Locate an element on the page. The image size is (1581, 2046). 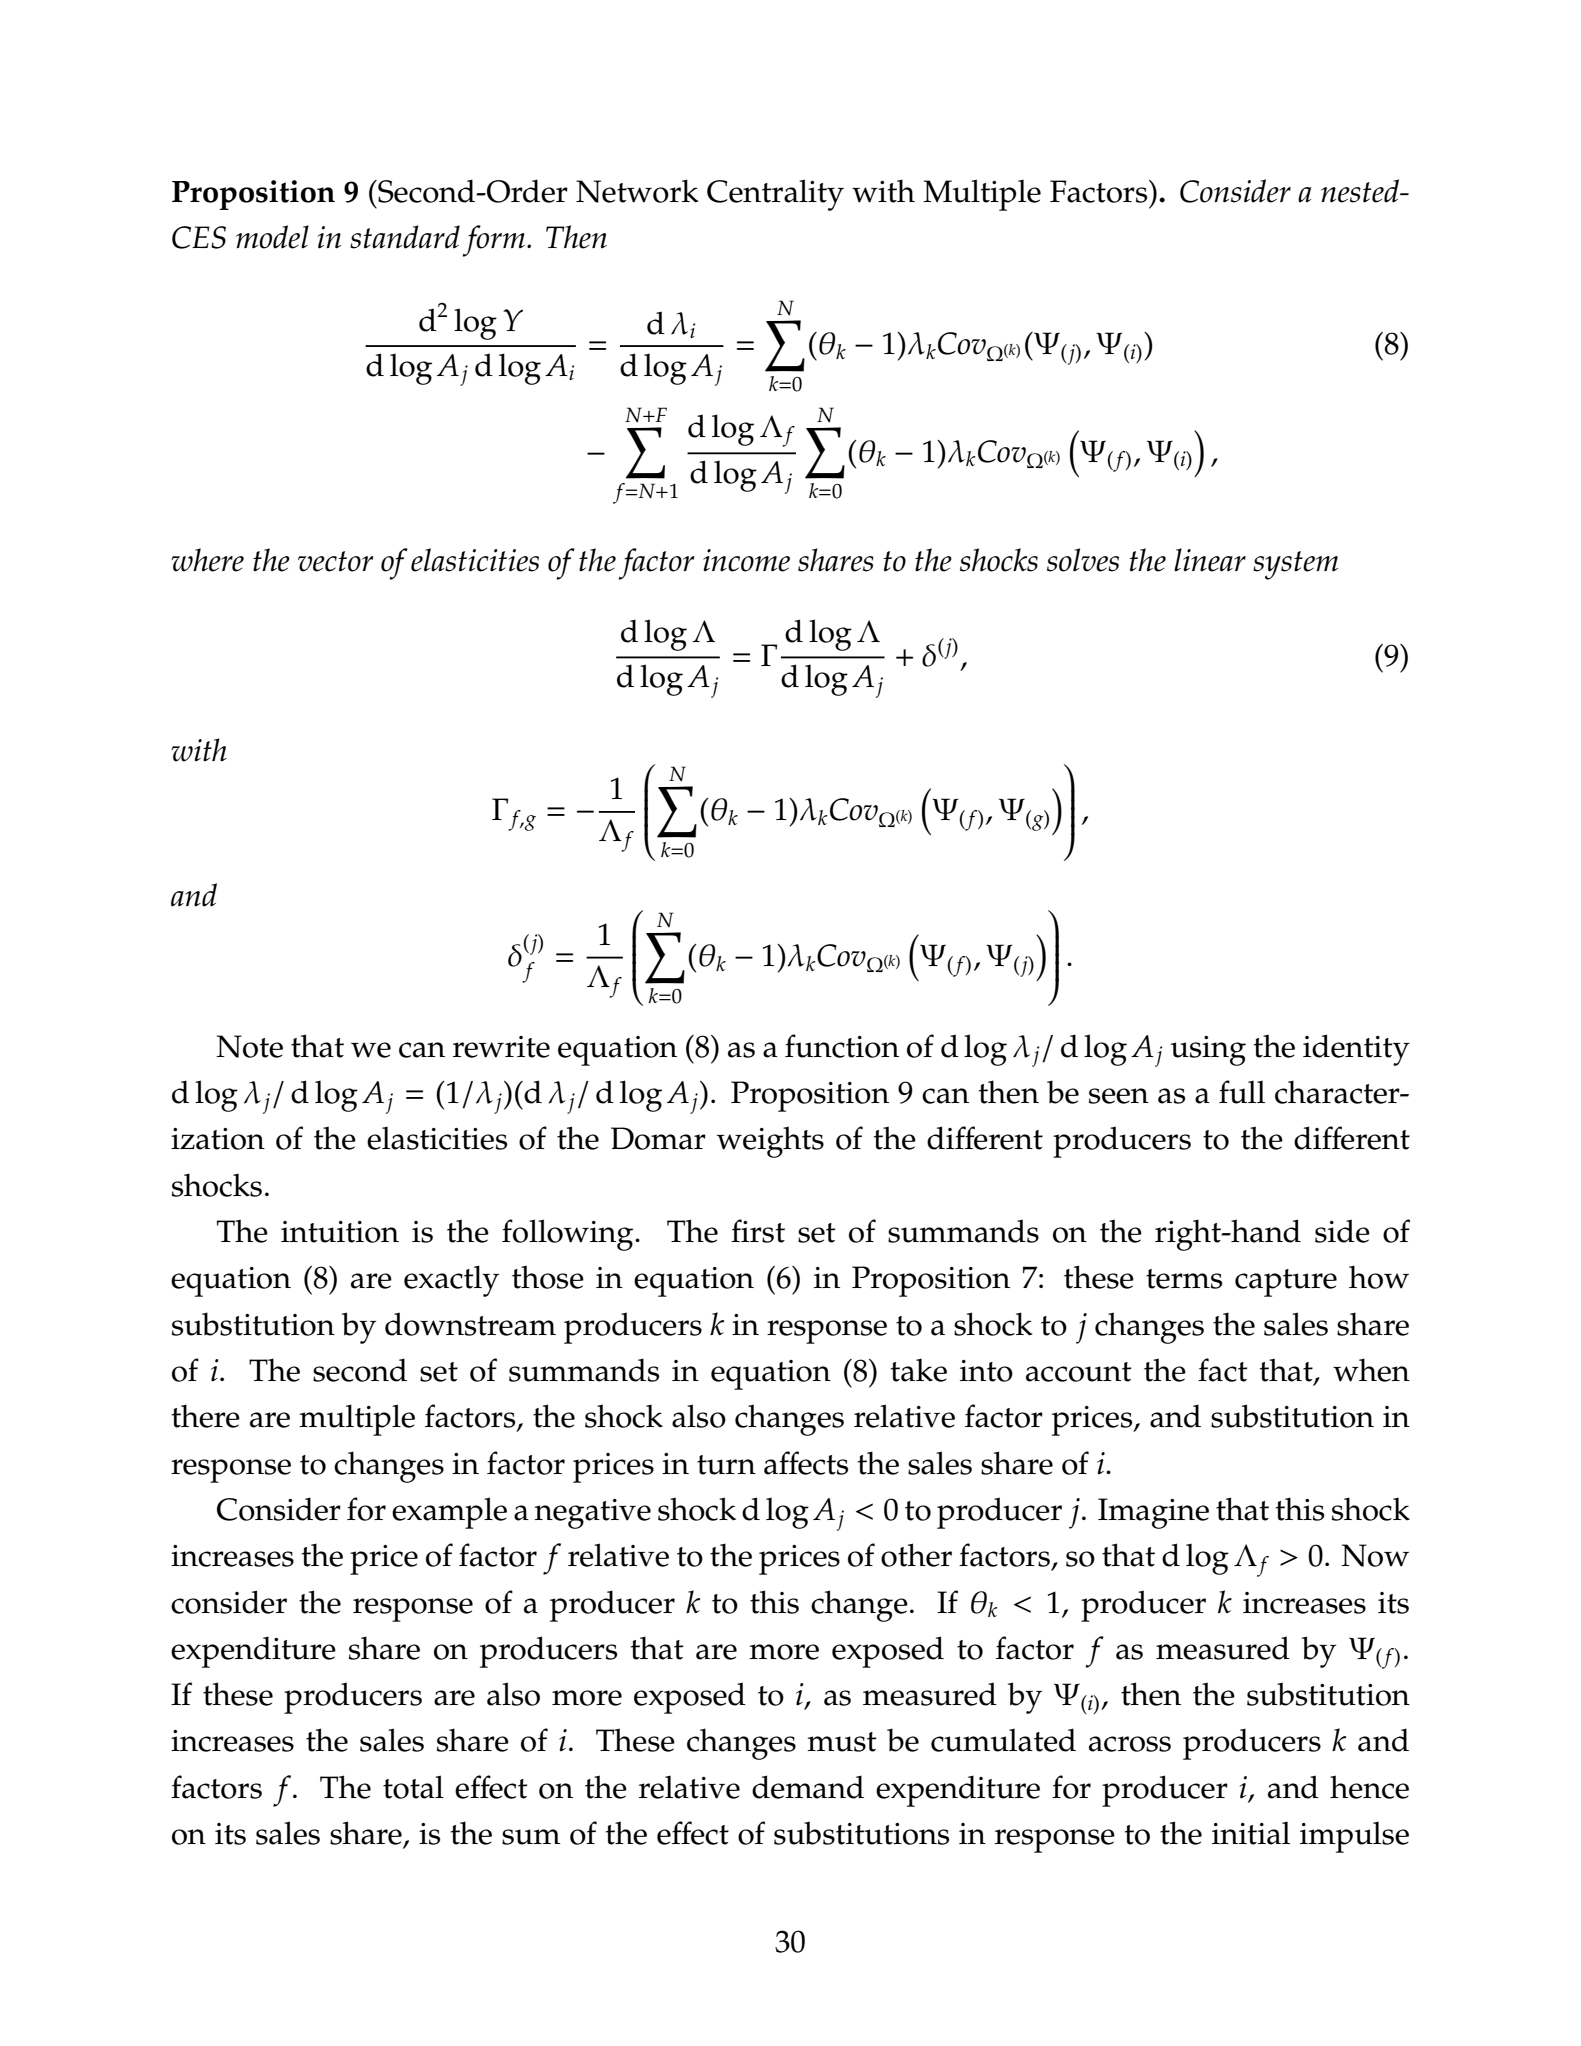
vector is located at coordinates (336, 561).
